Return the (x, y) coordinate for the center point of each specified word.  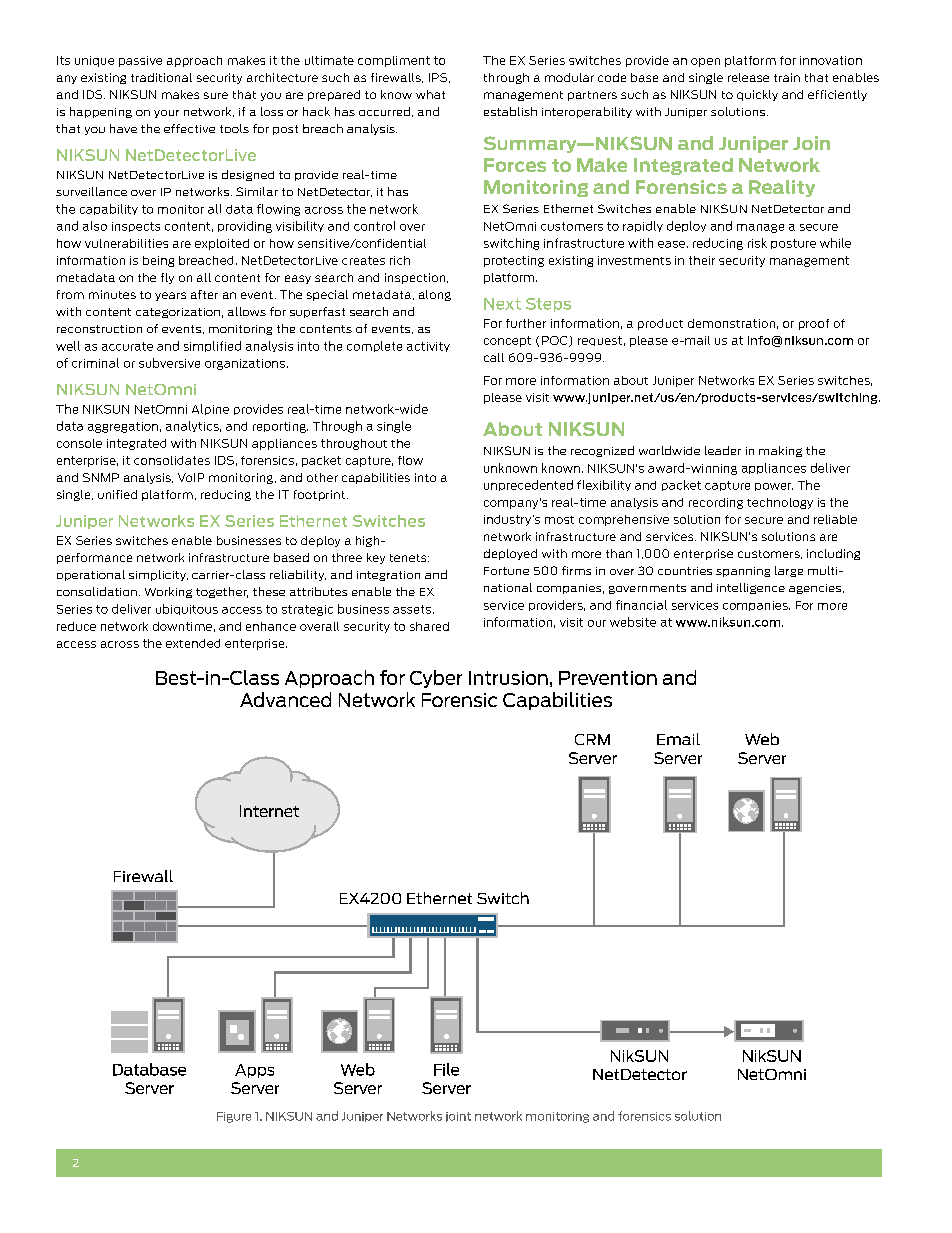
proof (814, 324)
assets (412, 609)
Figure (234, 1117)
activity (428, 347)
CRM (592, 739)
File (446, 1069)
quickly (757, 95)
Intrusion (508, 678)
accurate (127, 346)
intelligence (751, 588)
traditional (161, 77)
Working (168, 592)
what (430, 94)
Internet (269, 811)
